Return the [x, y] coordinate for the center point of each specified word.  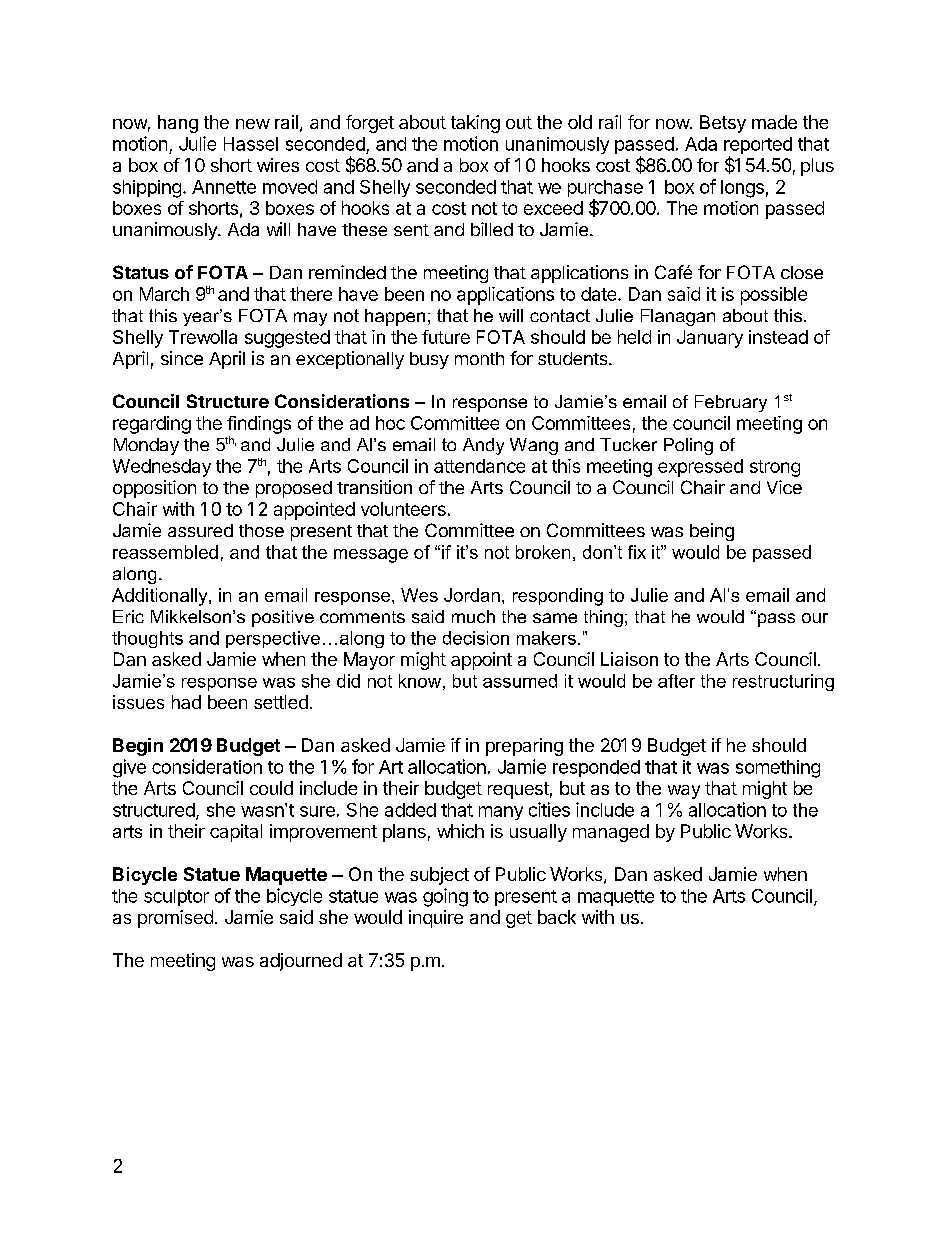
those [261, 530]
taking [475, 124]
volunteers [403, 509]
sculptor [176, 897]
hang [178, 124]
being [712, 532]
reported [758, 147]
